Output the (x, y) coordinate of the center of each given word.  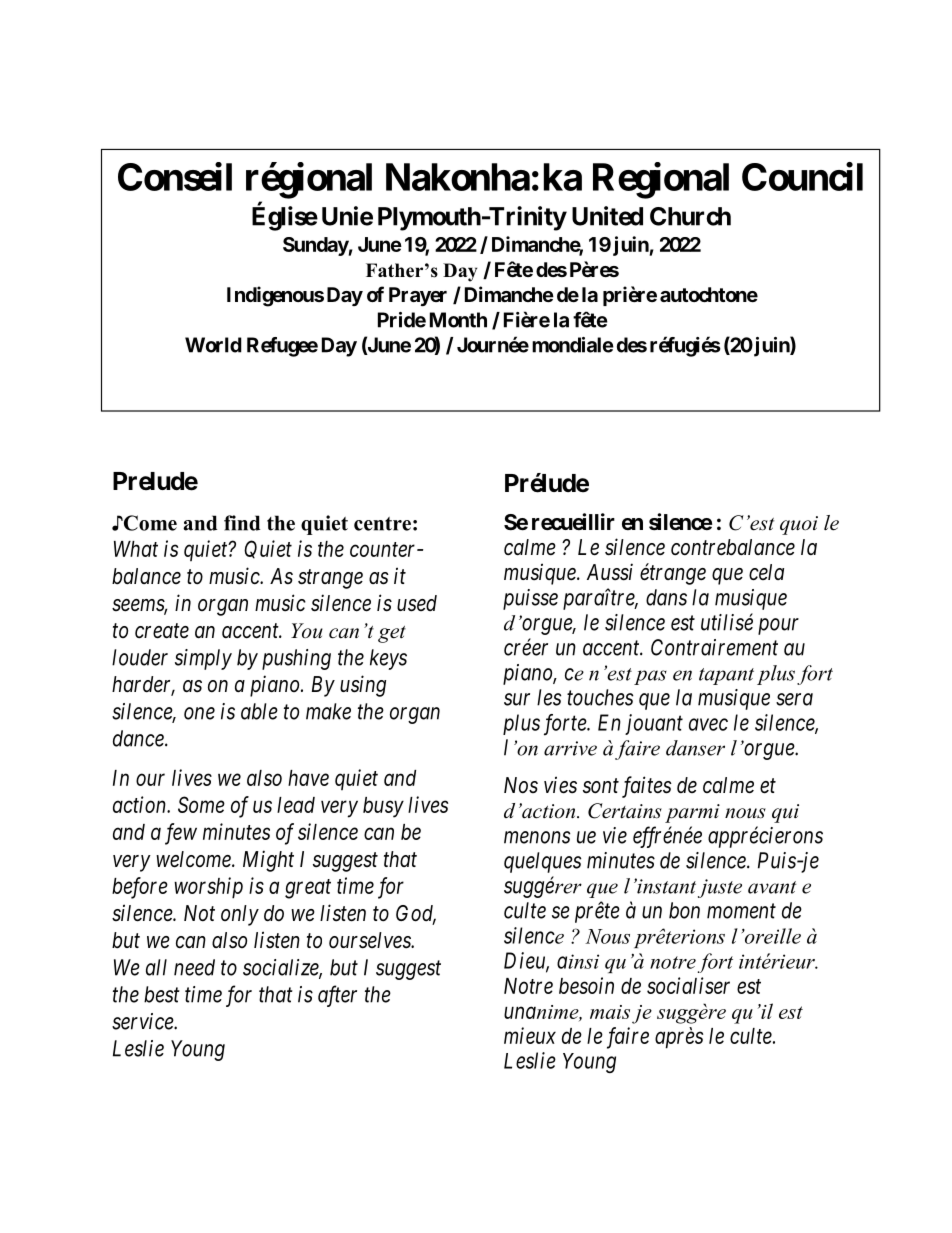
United (607, 216)
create (162, 631)
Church (690, 216)
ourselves (371, 940)
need (194, 967)
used (417, 603)
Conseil (175, 176)
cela (766, 572)
